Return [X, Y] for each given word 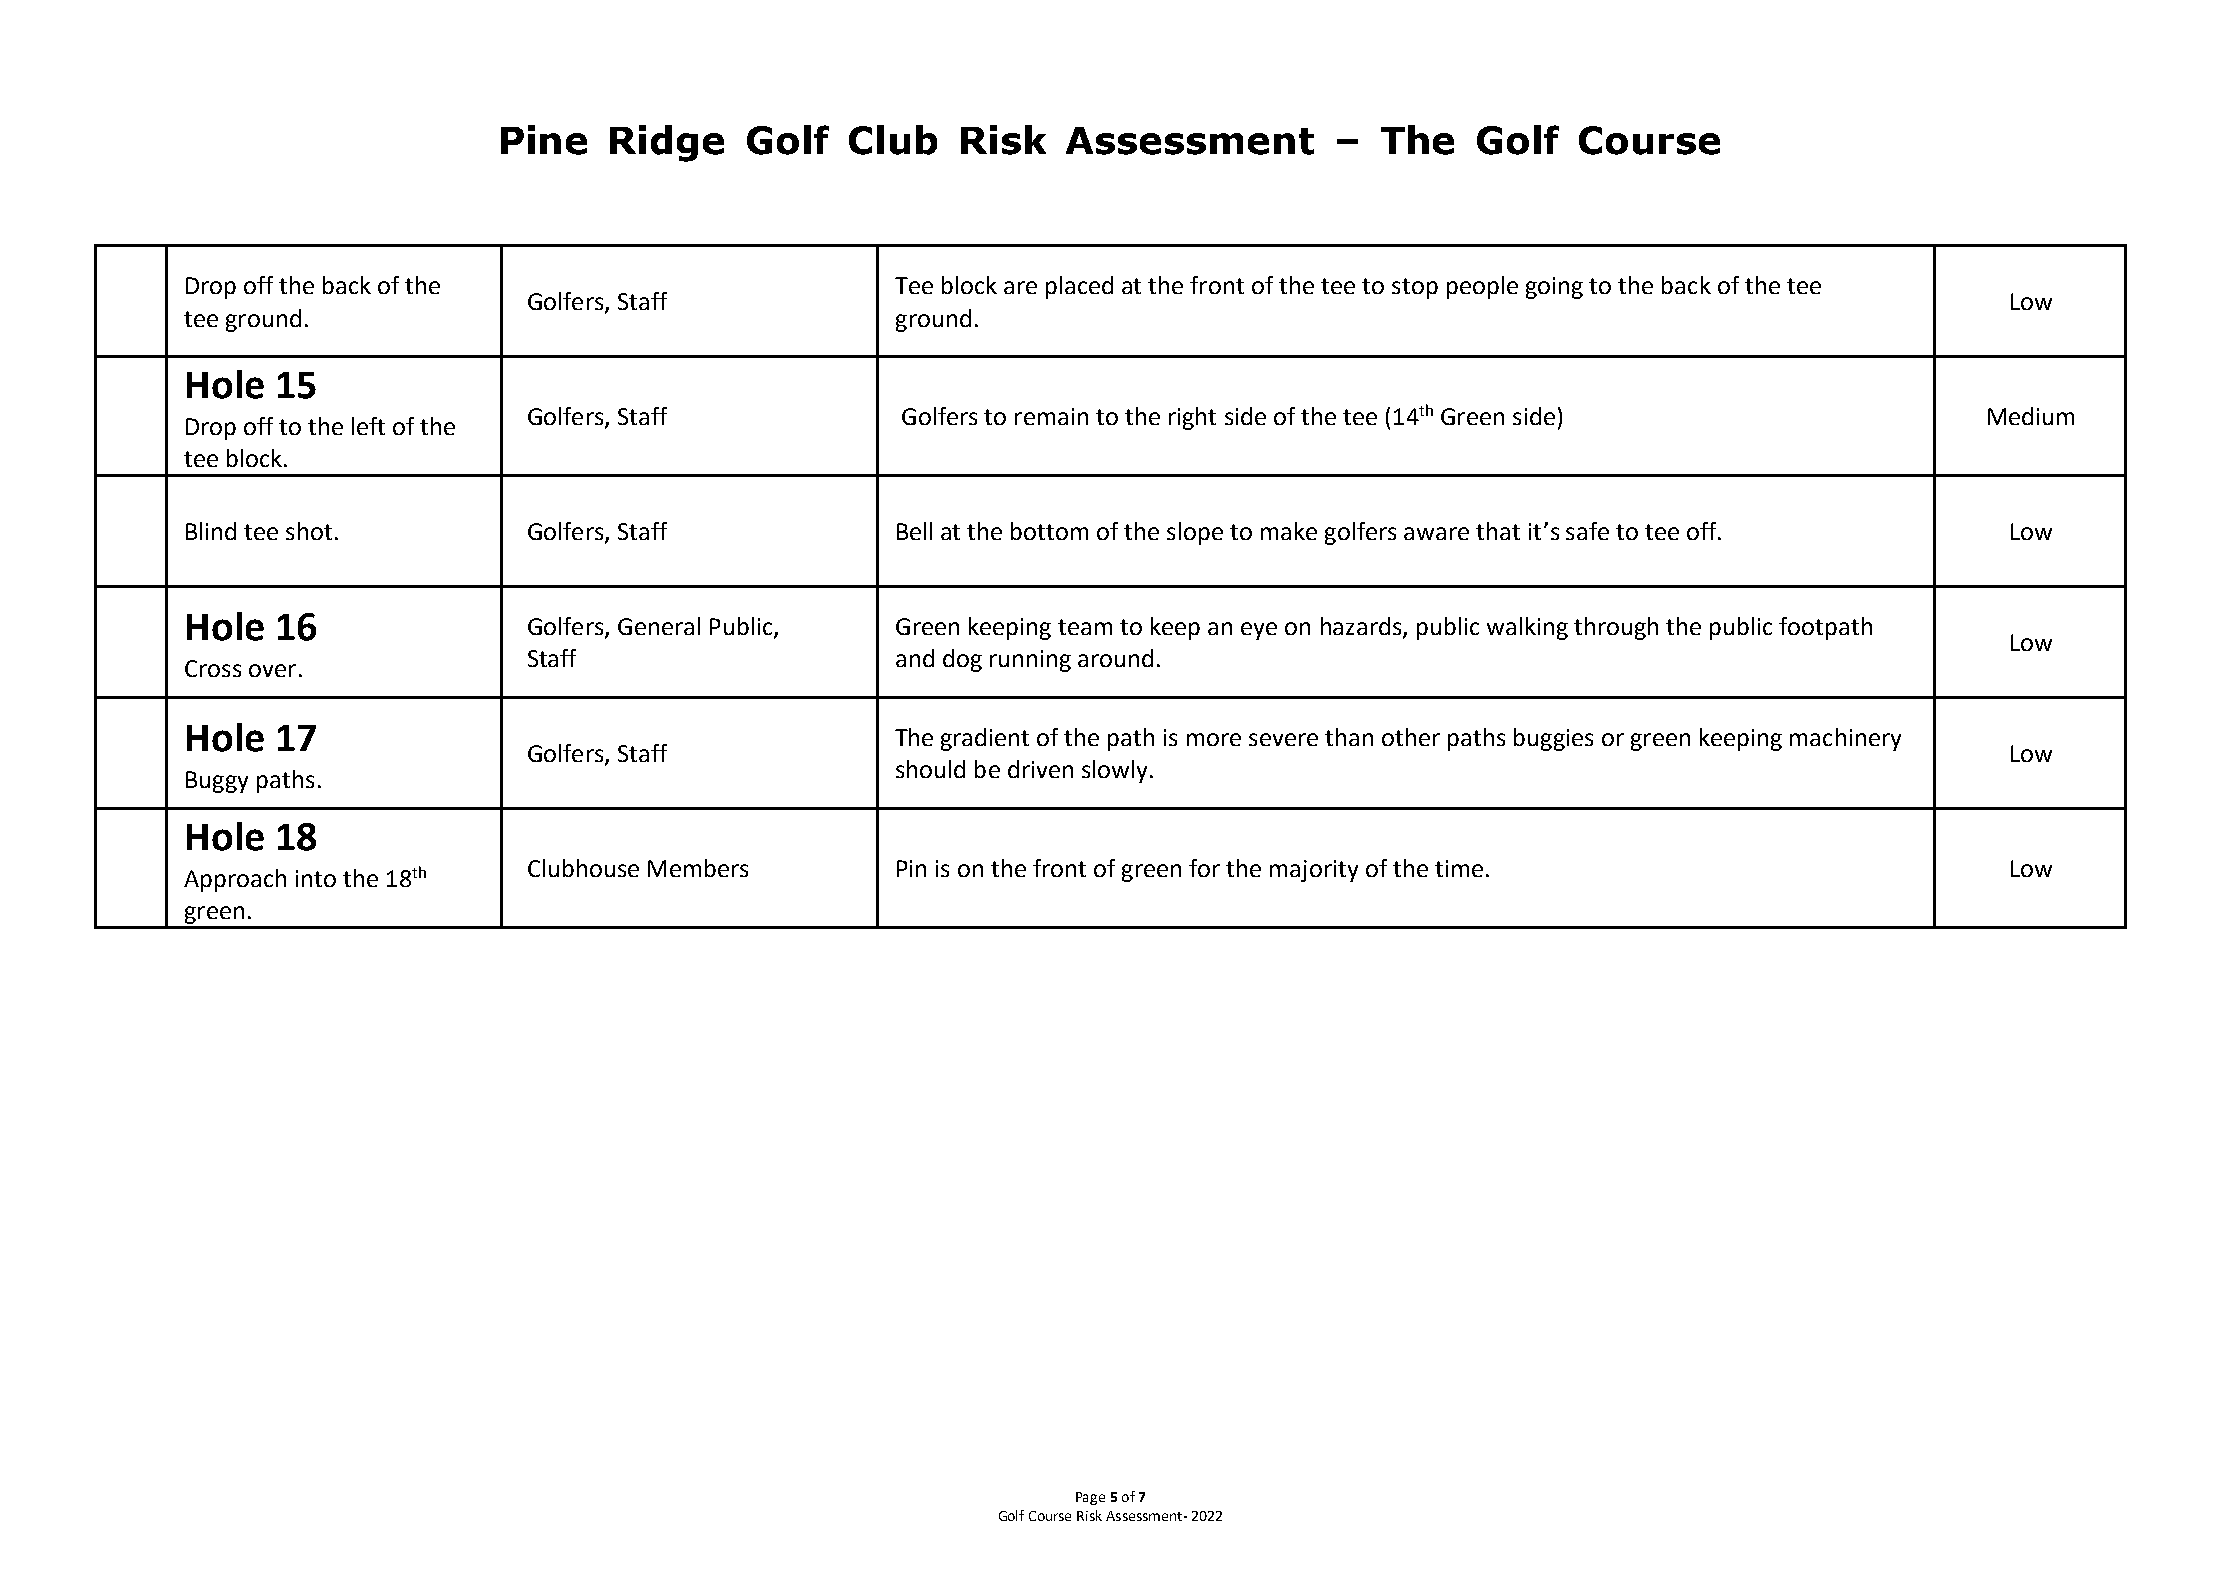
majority [1314, 871]
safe [1587, 531]
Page [1090, 1498]
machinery [1845, 739]
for [1204, 868]
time [1459, 868]
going [1554, 288]
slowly [1114, 771]
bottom [1049, 531]
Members [698, 868]
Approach [235, 880]
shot [309, 531]
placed [1079, 287]
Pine [544, 140]
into [316, 878]
